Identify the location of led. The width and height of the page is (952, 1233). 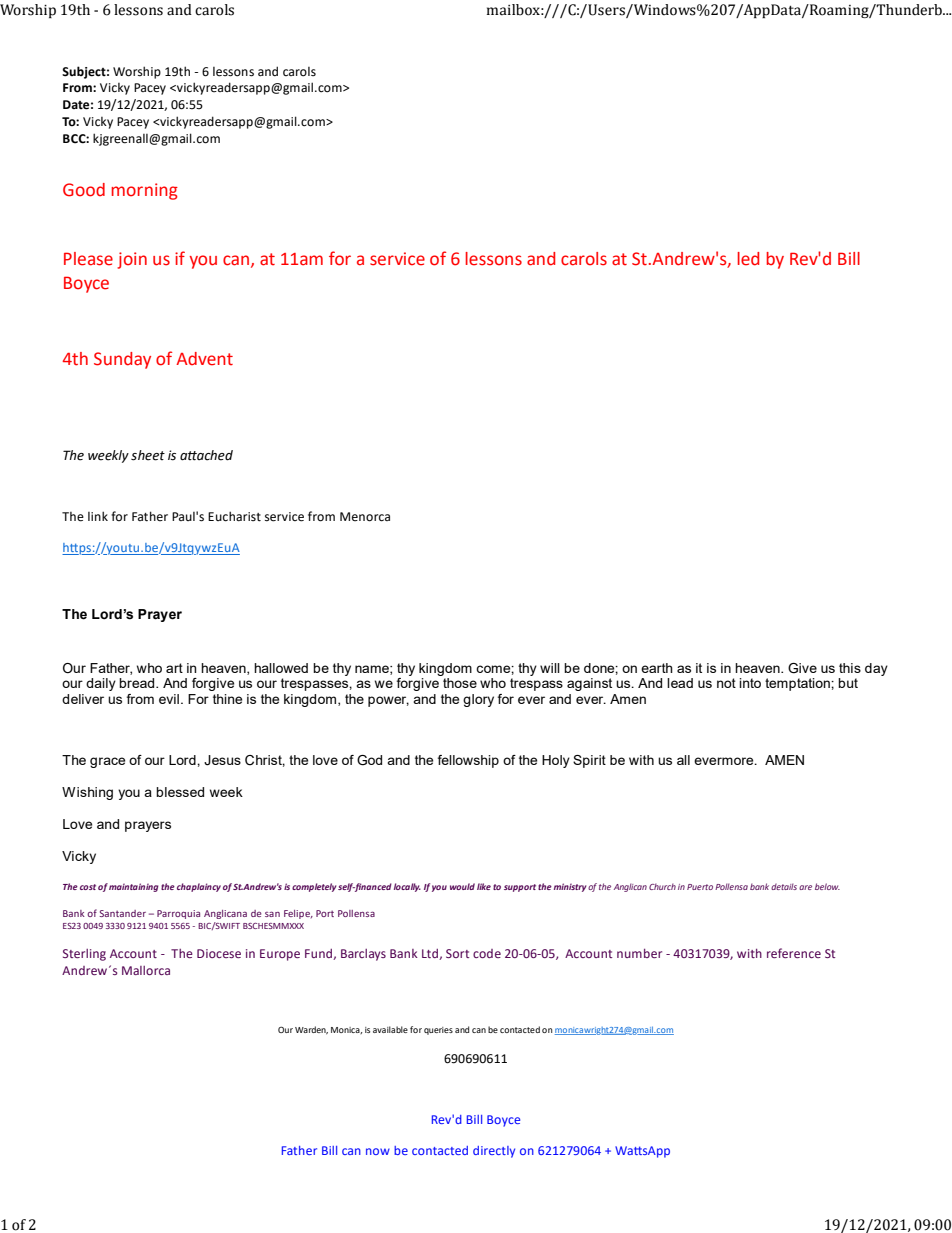
(748, 259).
